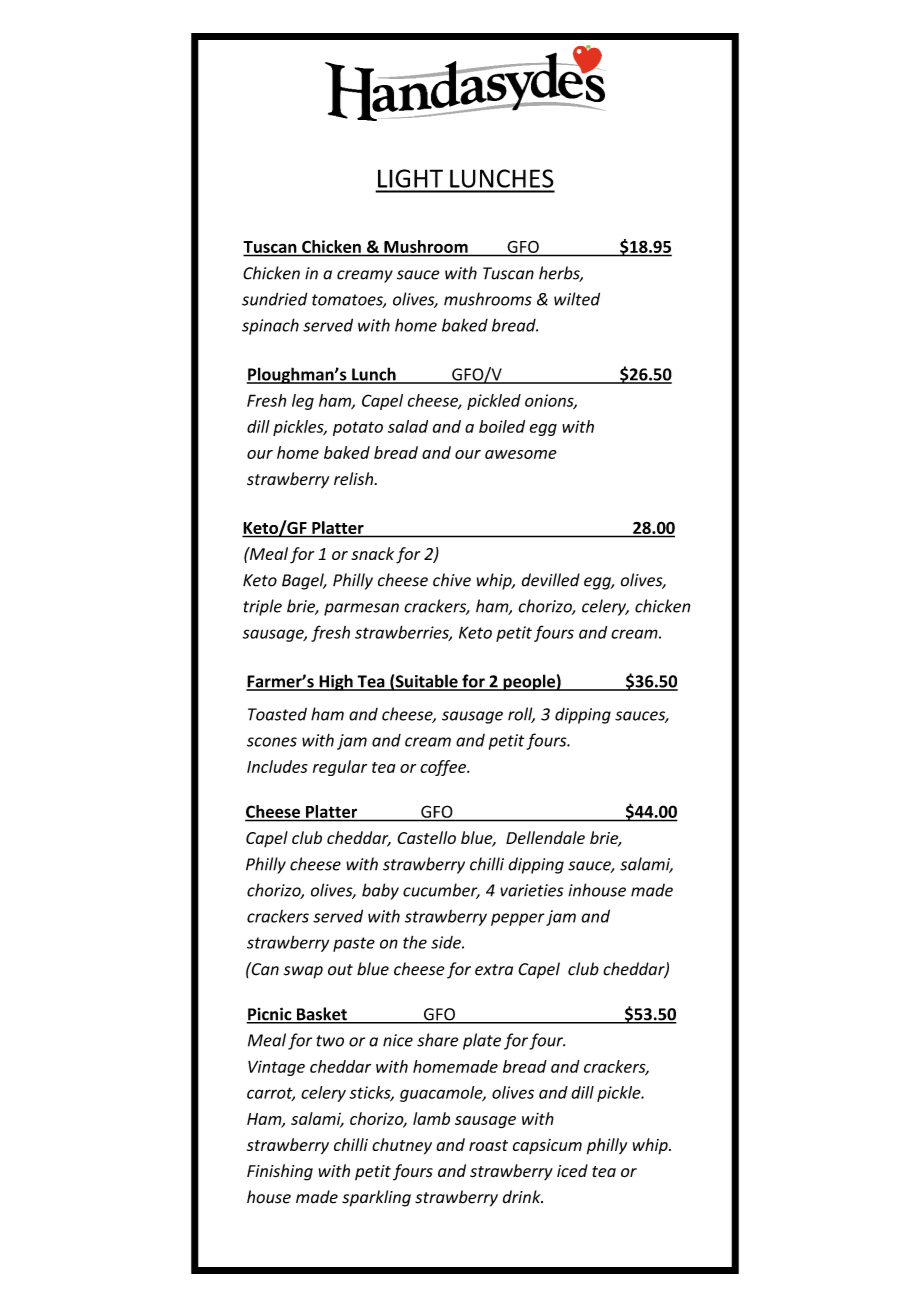  Describe the element at coordinates (532, 890) in the image. I see `varieties` at that location.
